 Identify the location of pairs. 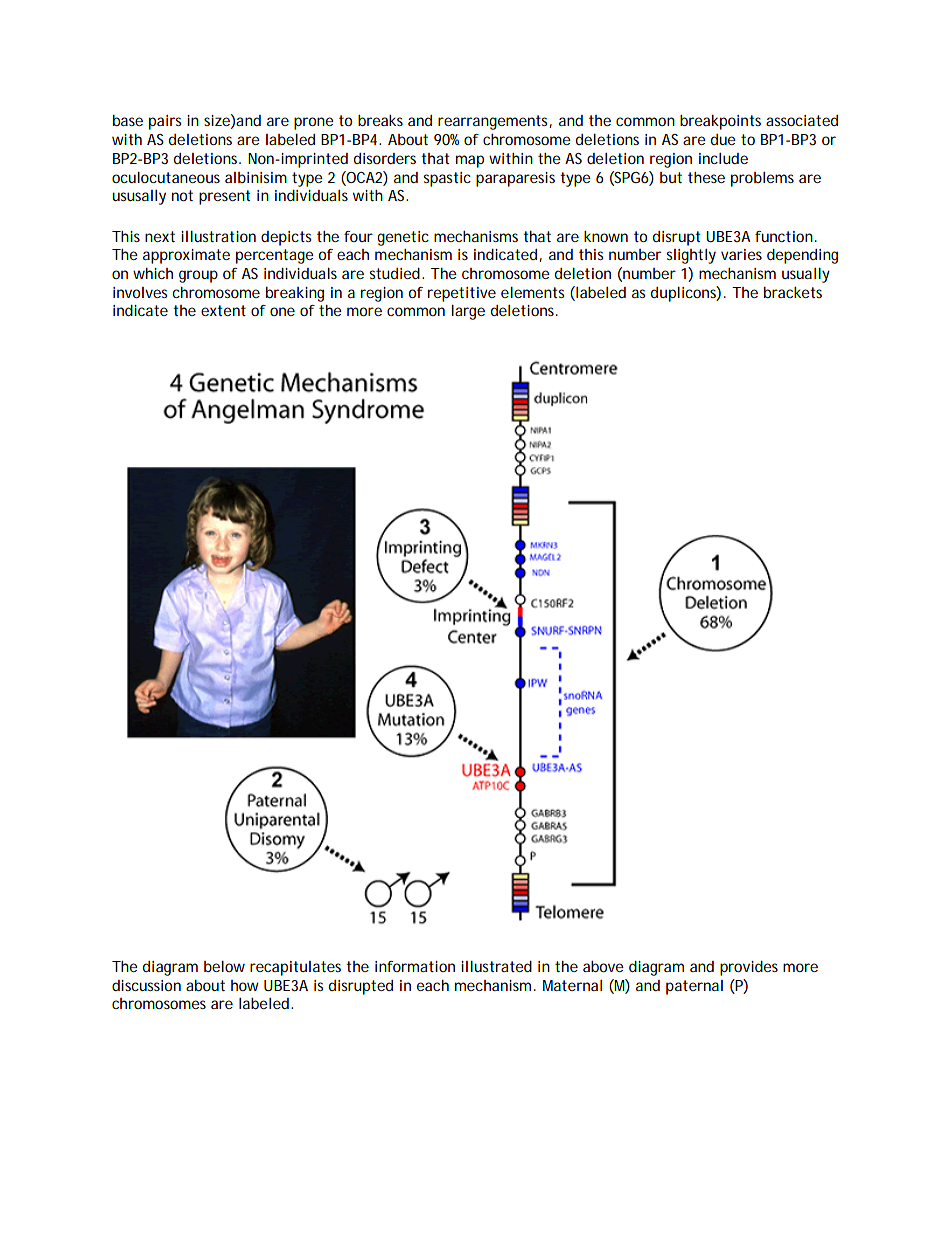
(165, 122).
